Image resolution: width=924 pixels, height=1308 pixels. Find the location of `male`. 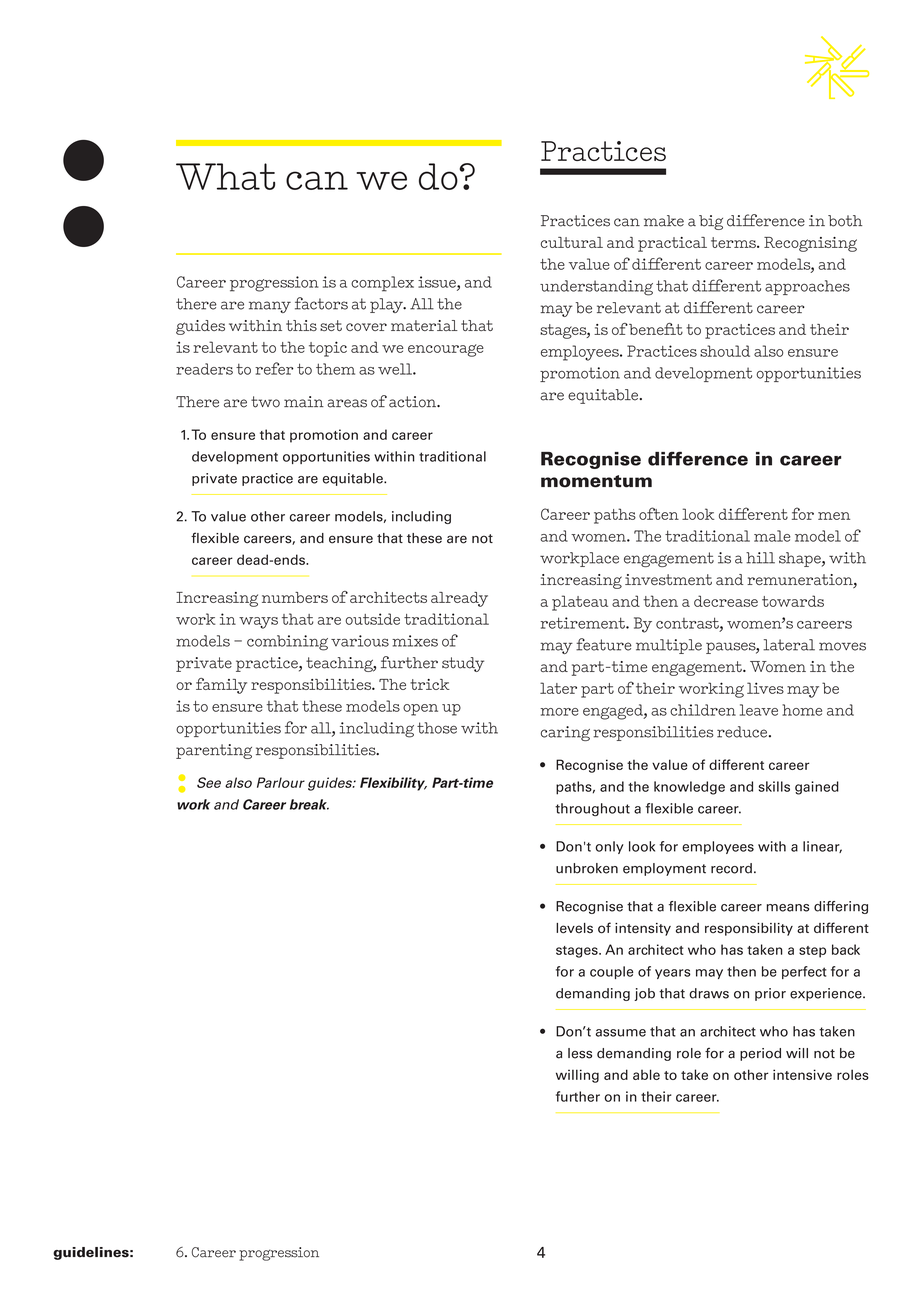

male is located at coordinates (772, 536).
